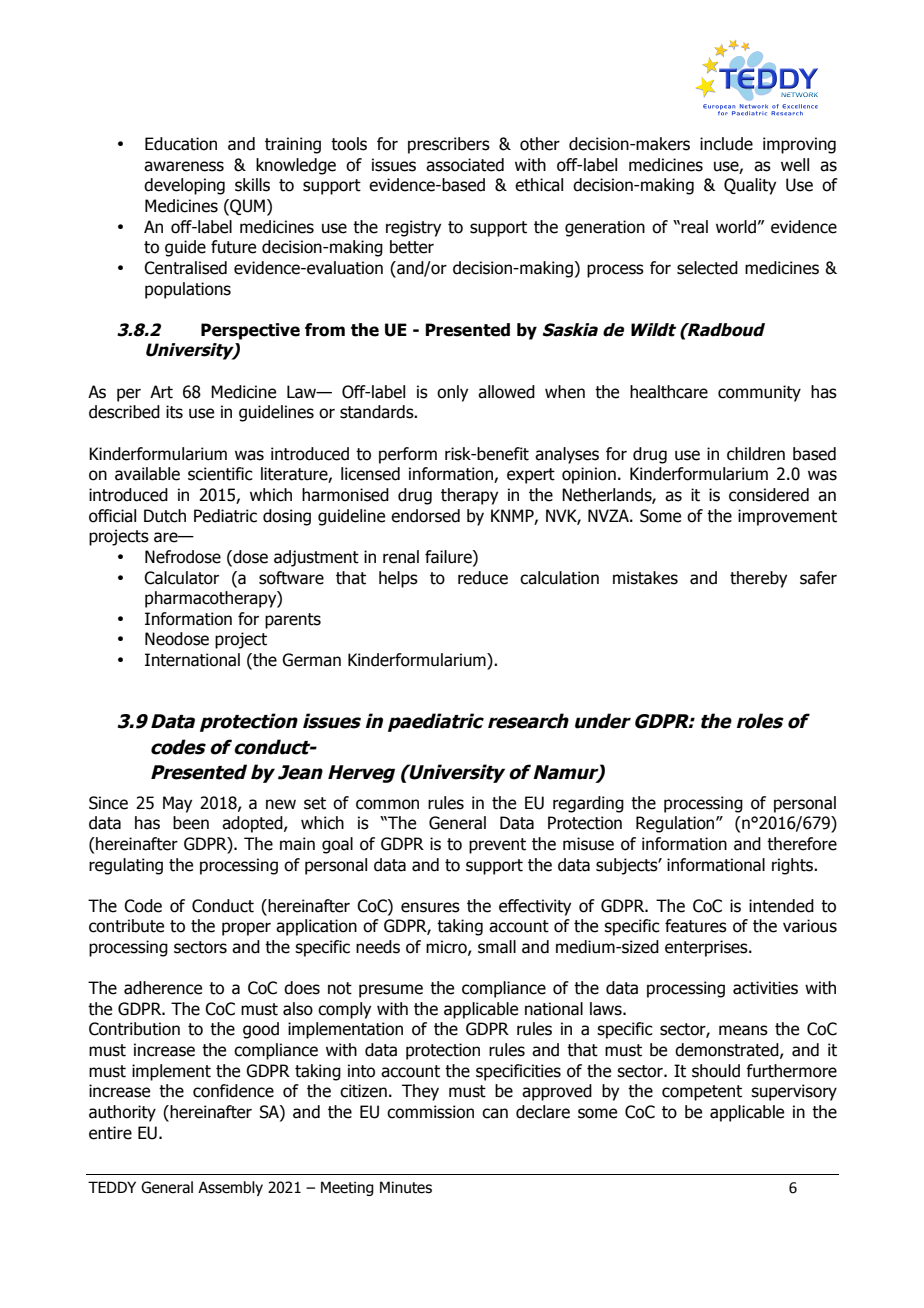  What do you see at coordinates (750, 186) in the image?
I see `Quality` at bounding box center [750, 186].
